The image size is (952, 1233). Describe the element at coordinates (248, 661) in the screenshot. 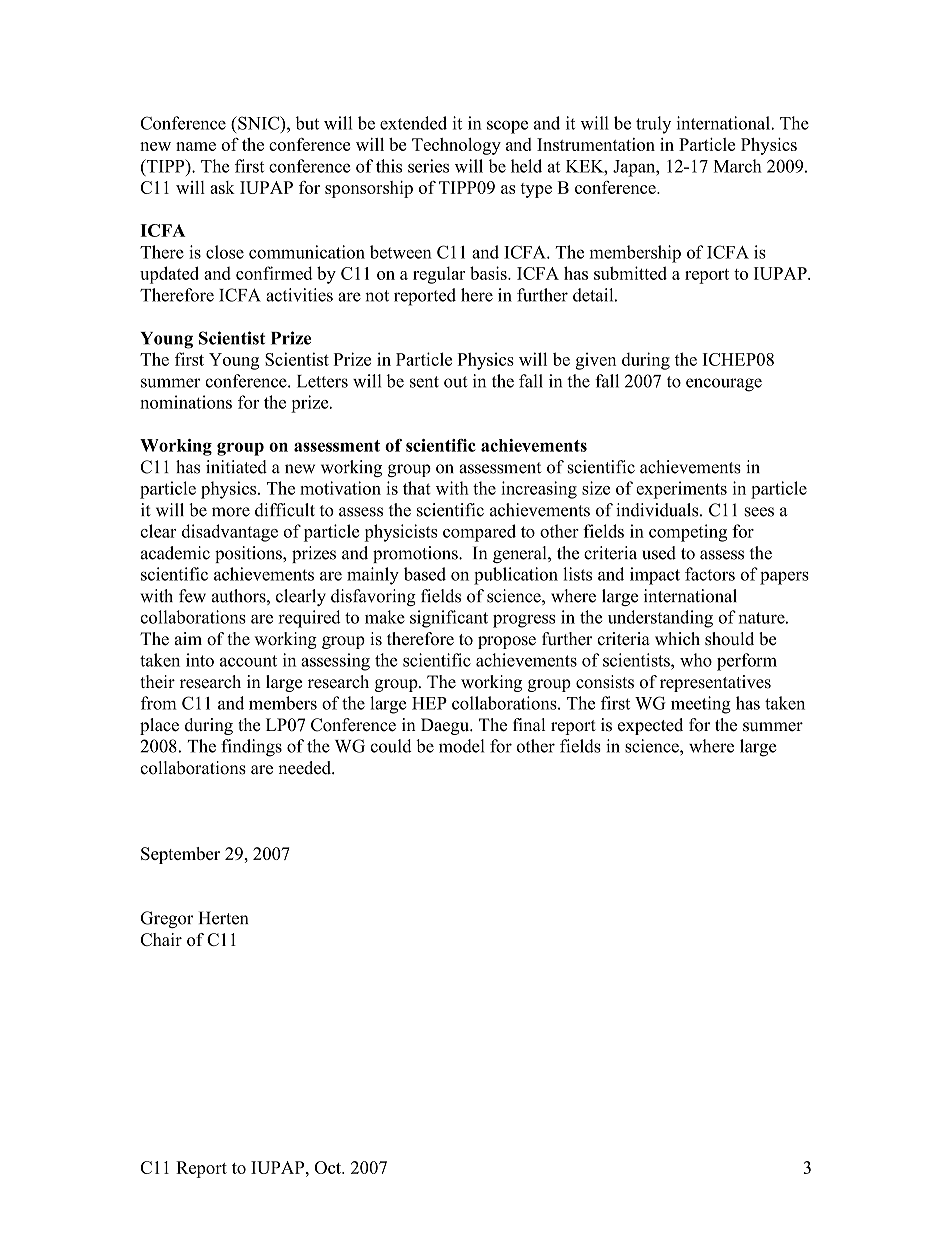

I see `account` at that location.
